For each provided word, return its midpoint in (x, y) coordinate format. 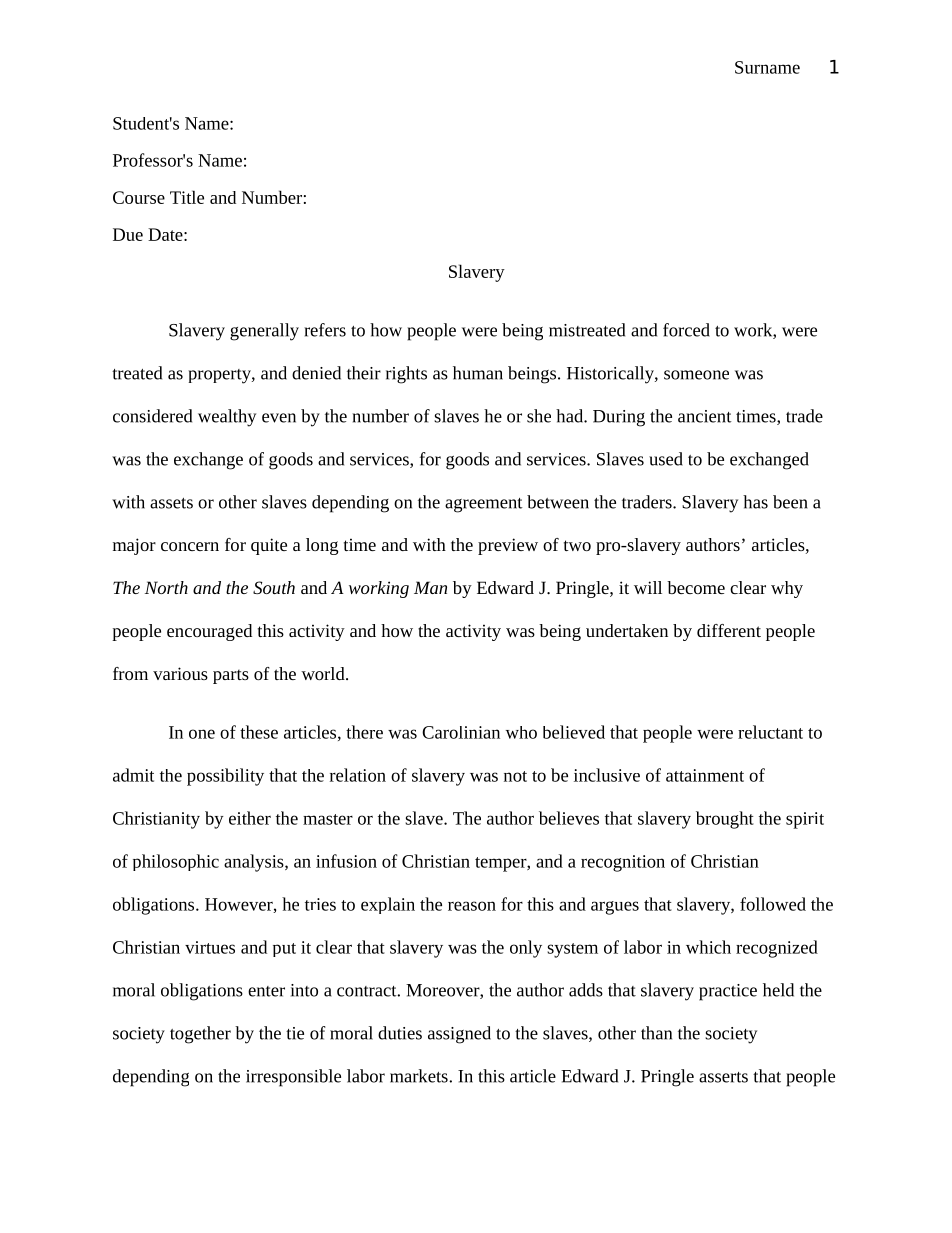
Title (187, 197)
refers (325, 330)
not (515, 776)
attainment (705, 775)
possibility (225, 777)
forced (686, 330)
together (200, 1035)
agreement (484, 505)
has (755, 502)
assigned (459, 1035)
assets (171, 503)
